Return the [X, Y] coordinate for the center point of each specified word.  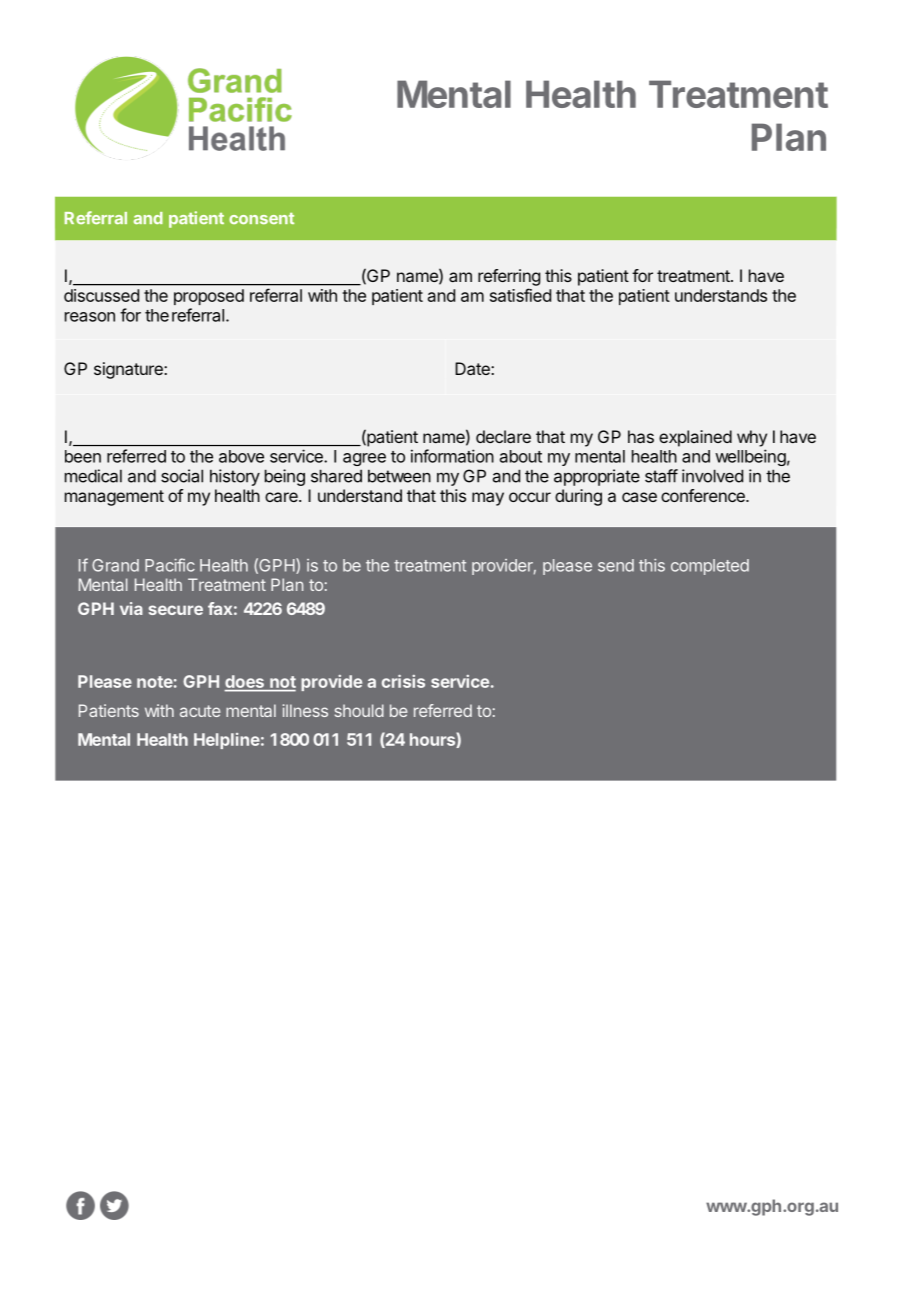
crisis [403, 681]
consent [261, 218]
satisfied [520, 295]
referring [509, 277]
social [182, 476]
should [359, 710]
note [155, 682]
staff [661, 476]
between [399, 476]
